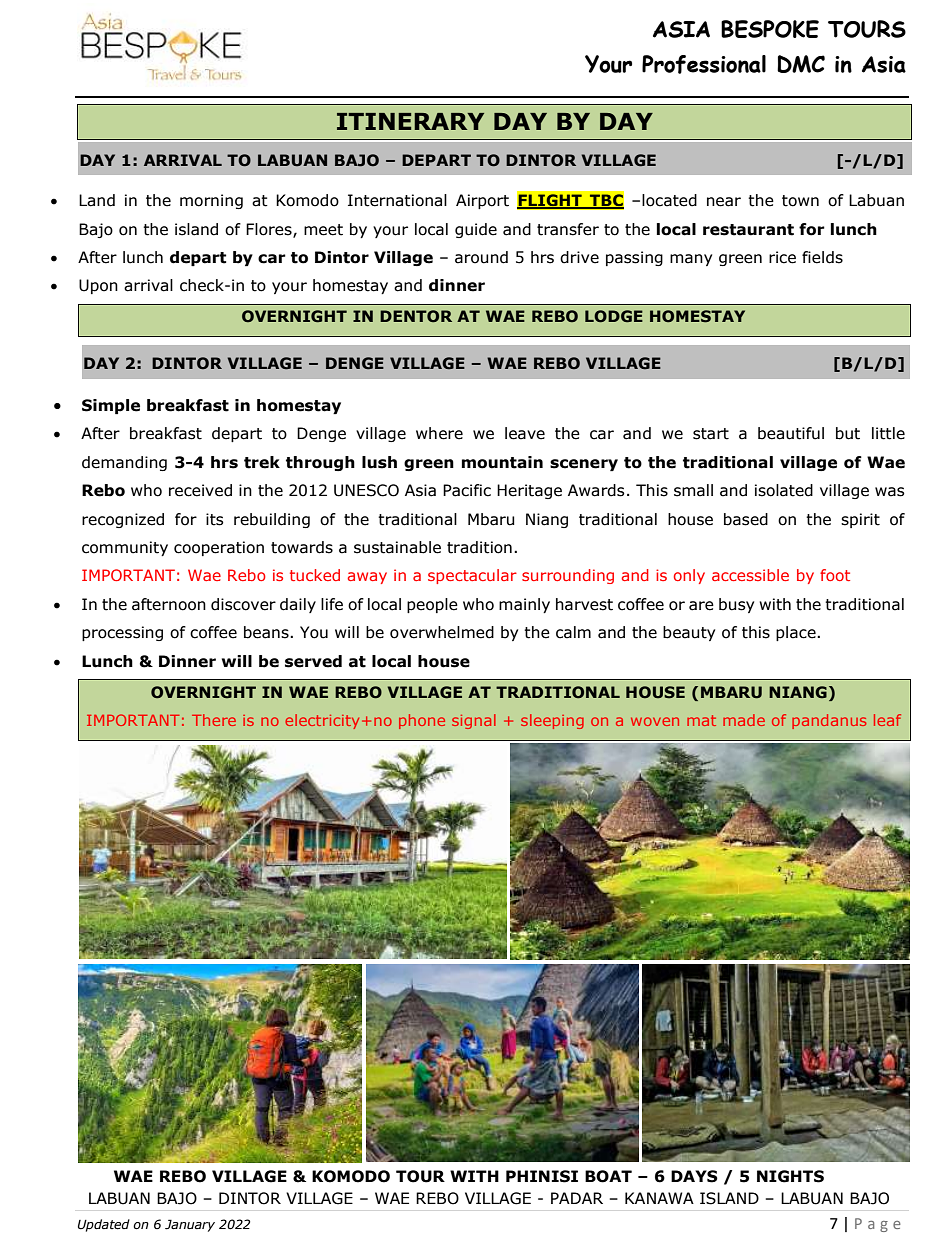 The image size is (952, 1233). I want to click on mainly, so click(524, 605).
